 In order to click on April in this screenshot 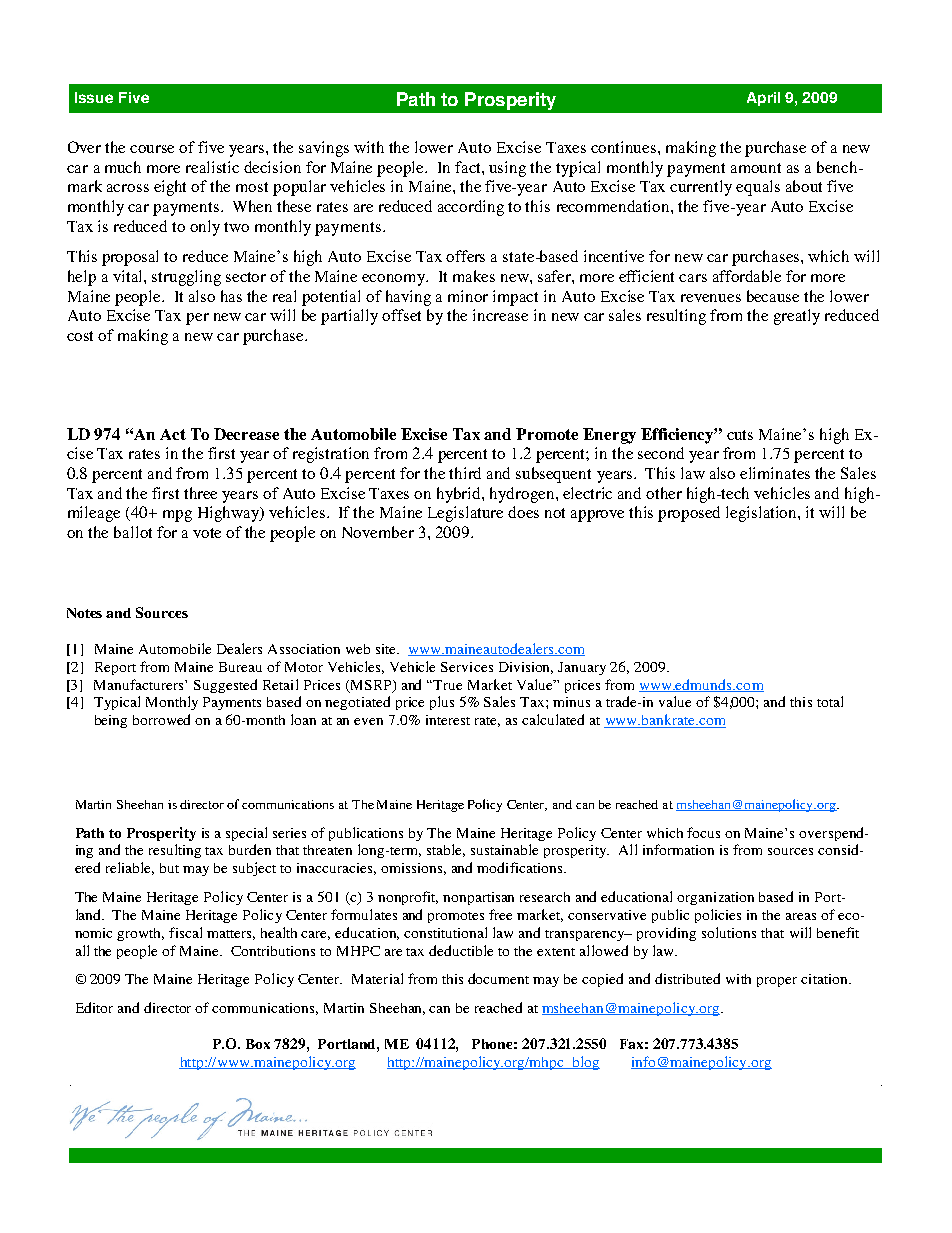, I will do `click(763, 99)`.
